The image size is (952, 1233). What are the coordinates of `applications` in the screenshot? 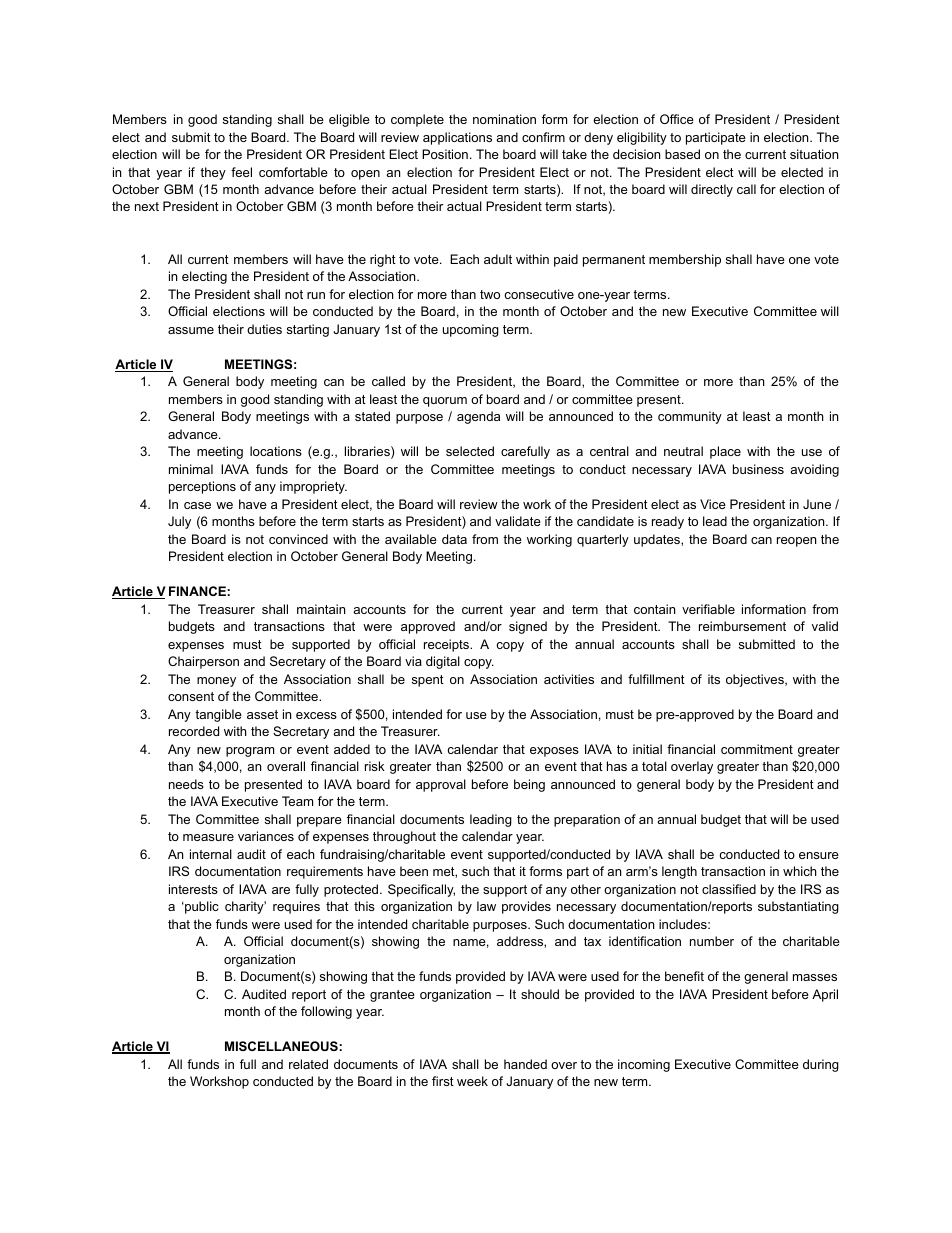 It's located at (457, 138).
